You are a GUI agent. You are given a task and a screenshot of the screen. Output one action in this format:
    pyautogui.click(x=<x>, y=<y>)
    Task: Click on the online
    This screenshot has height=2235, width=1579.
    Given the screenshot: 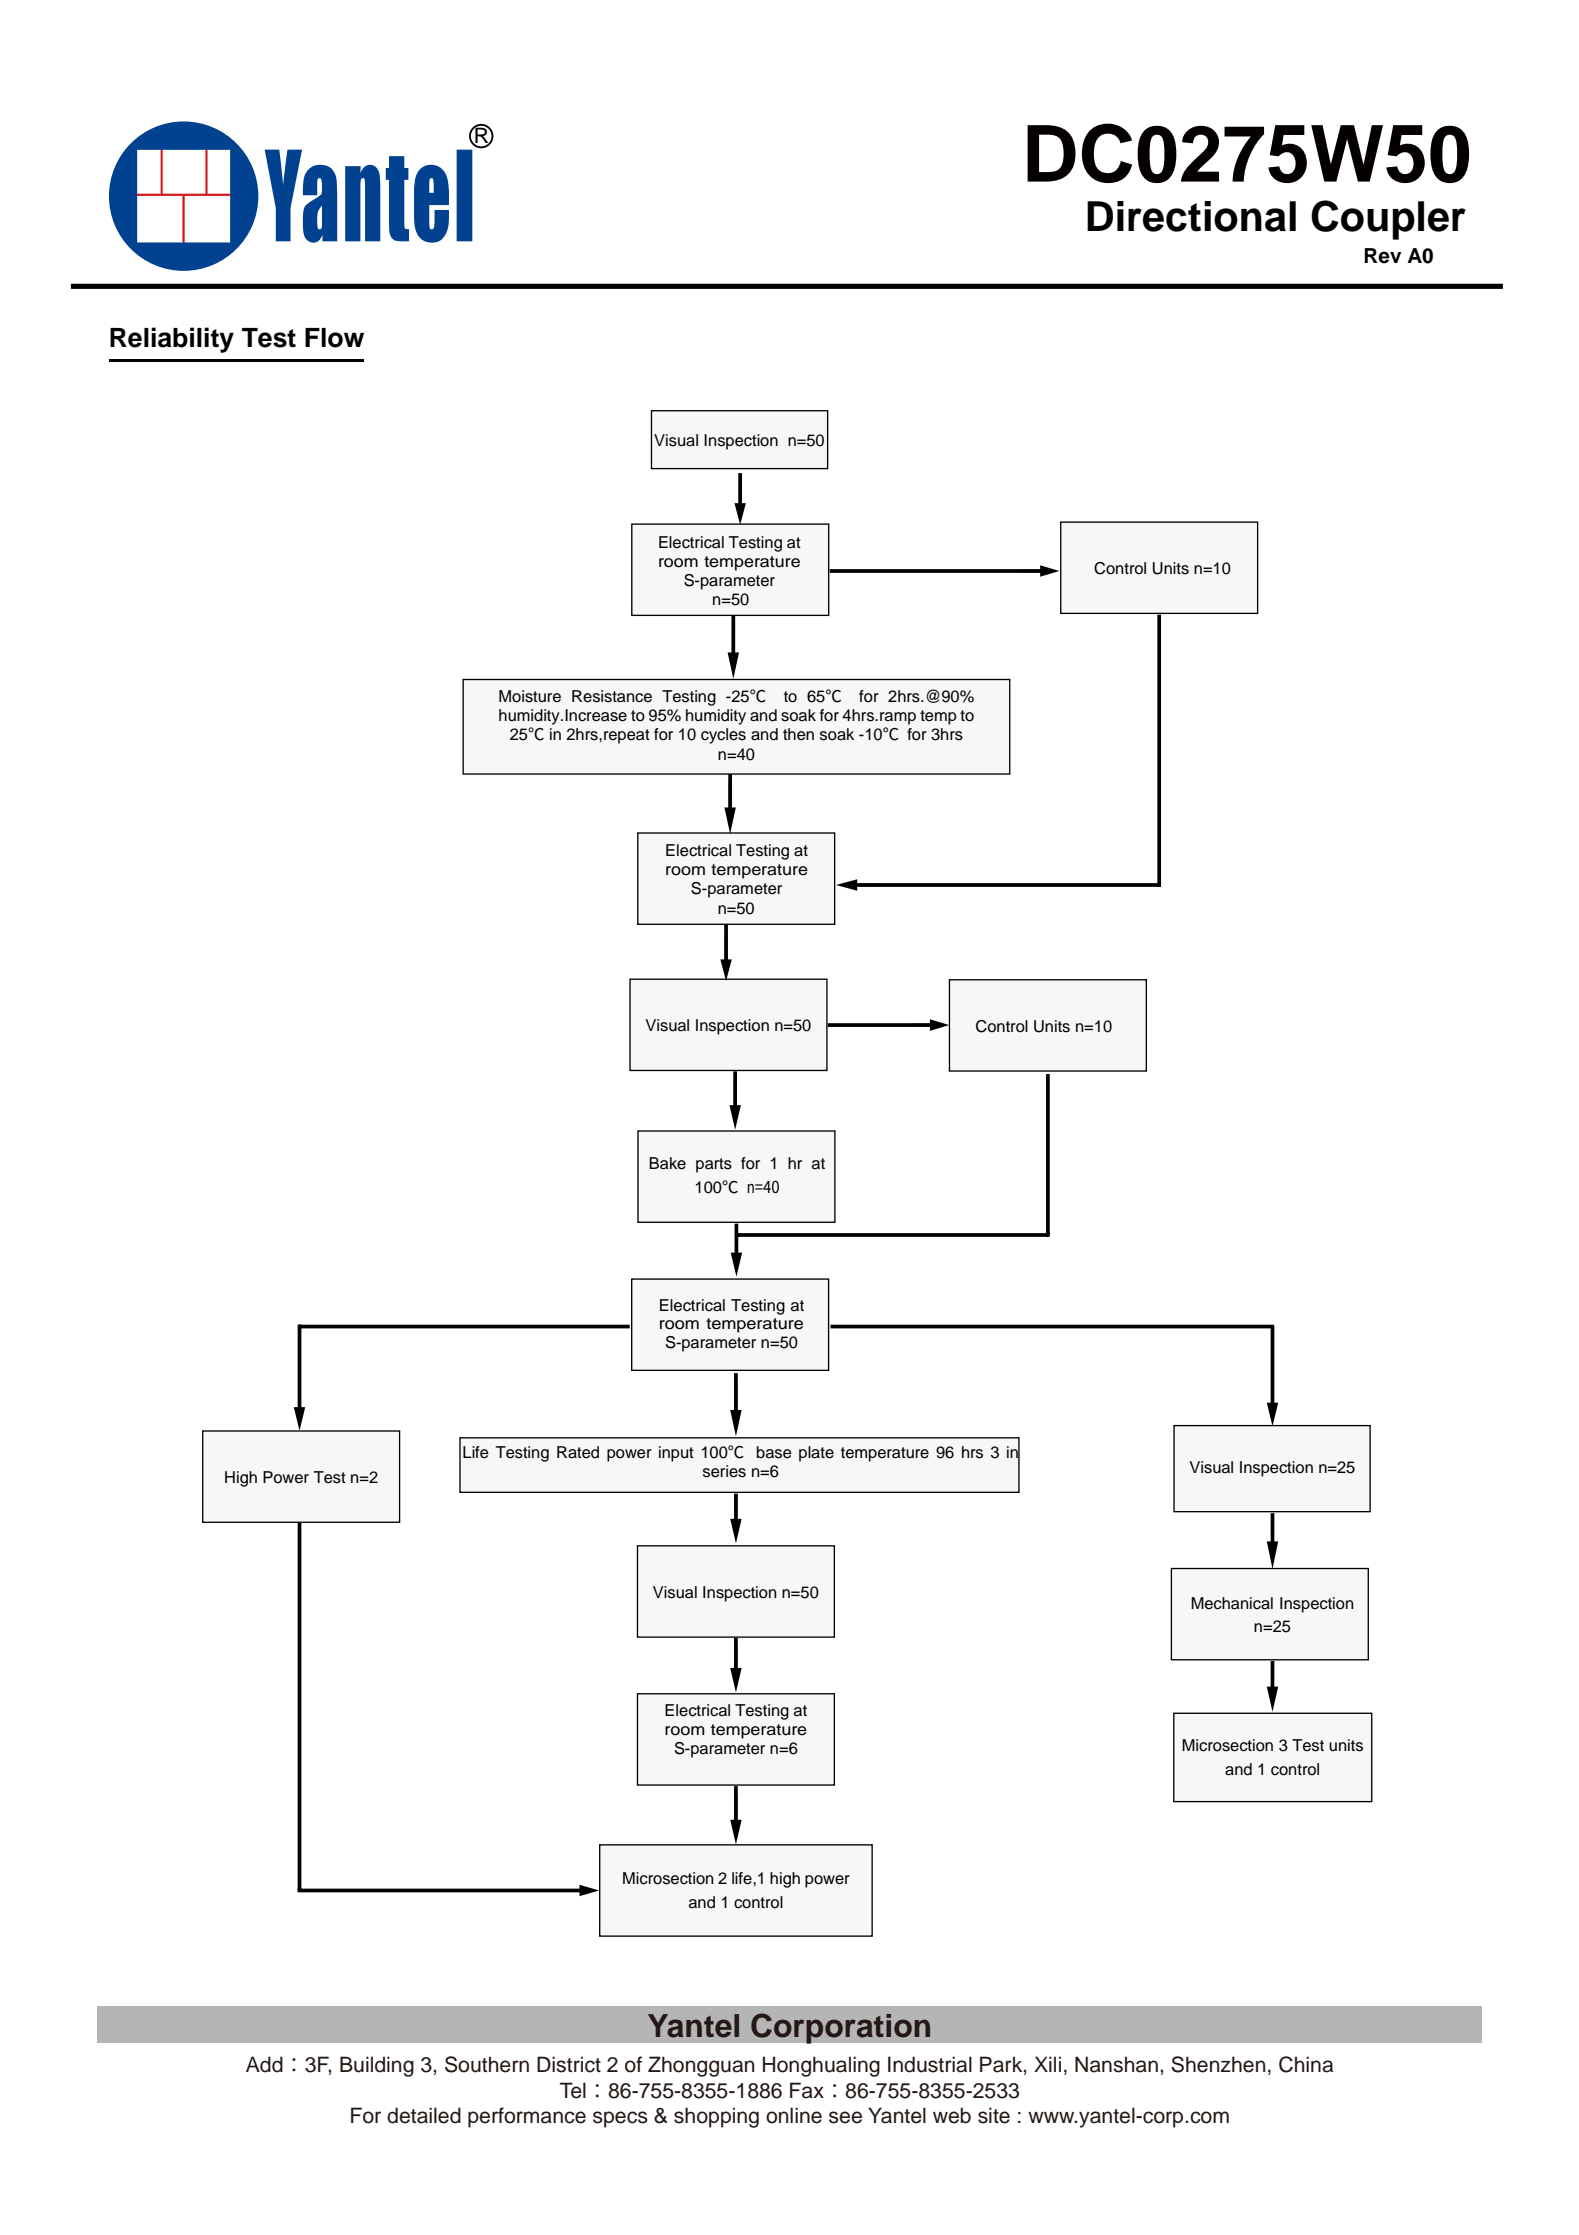 What is the action you would take?
    pyautogui.click(x=794, y=2115)
